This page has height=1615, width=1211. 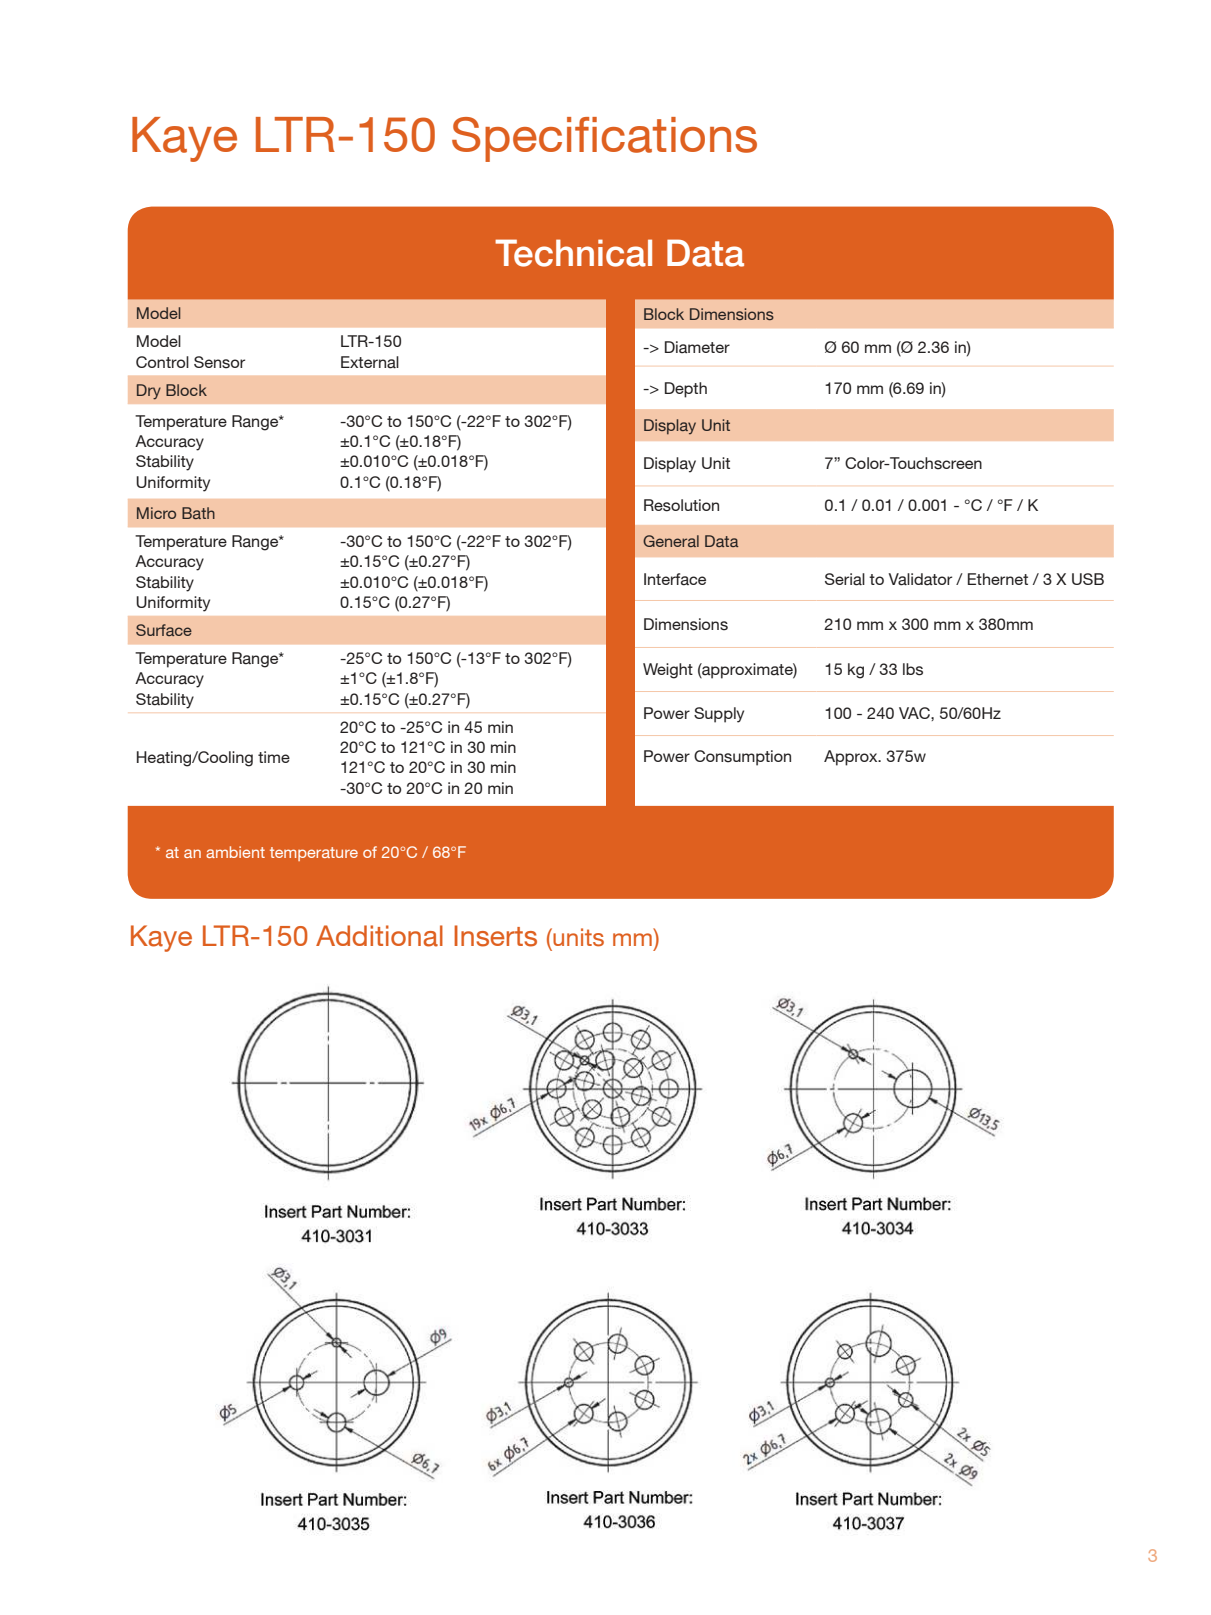 I want to click on VAC, so click(x=915, y=713).
